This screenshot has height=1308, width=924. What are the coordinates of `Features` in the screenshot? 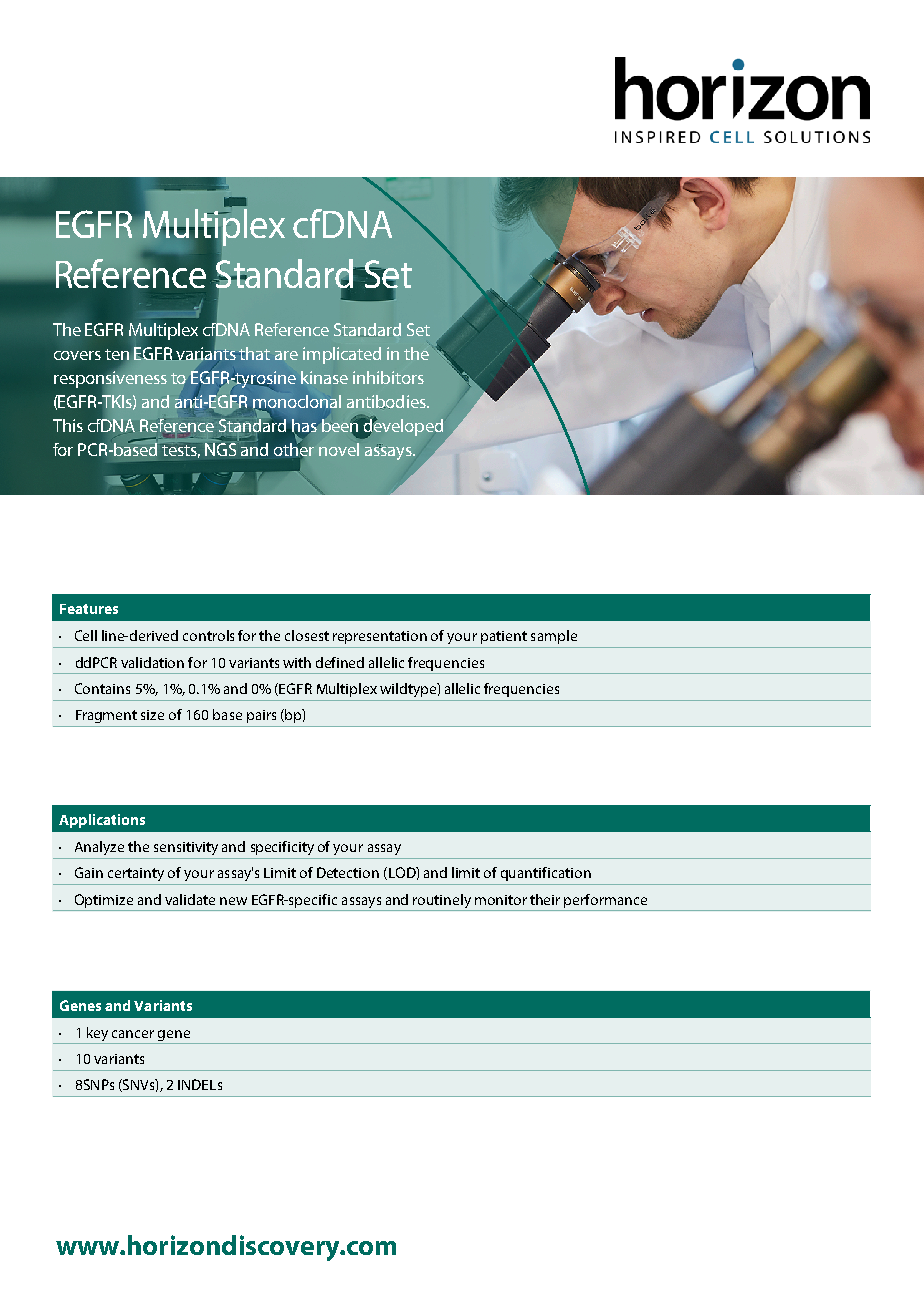 It's located at (89, 609).
